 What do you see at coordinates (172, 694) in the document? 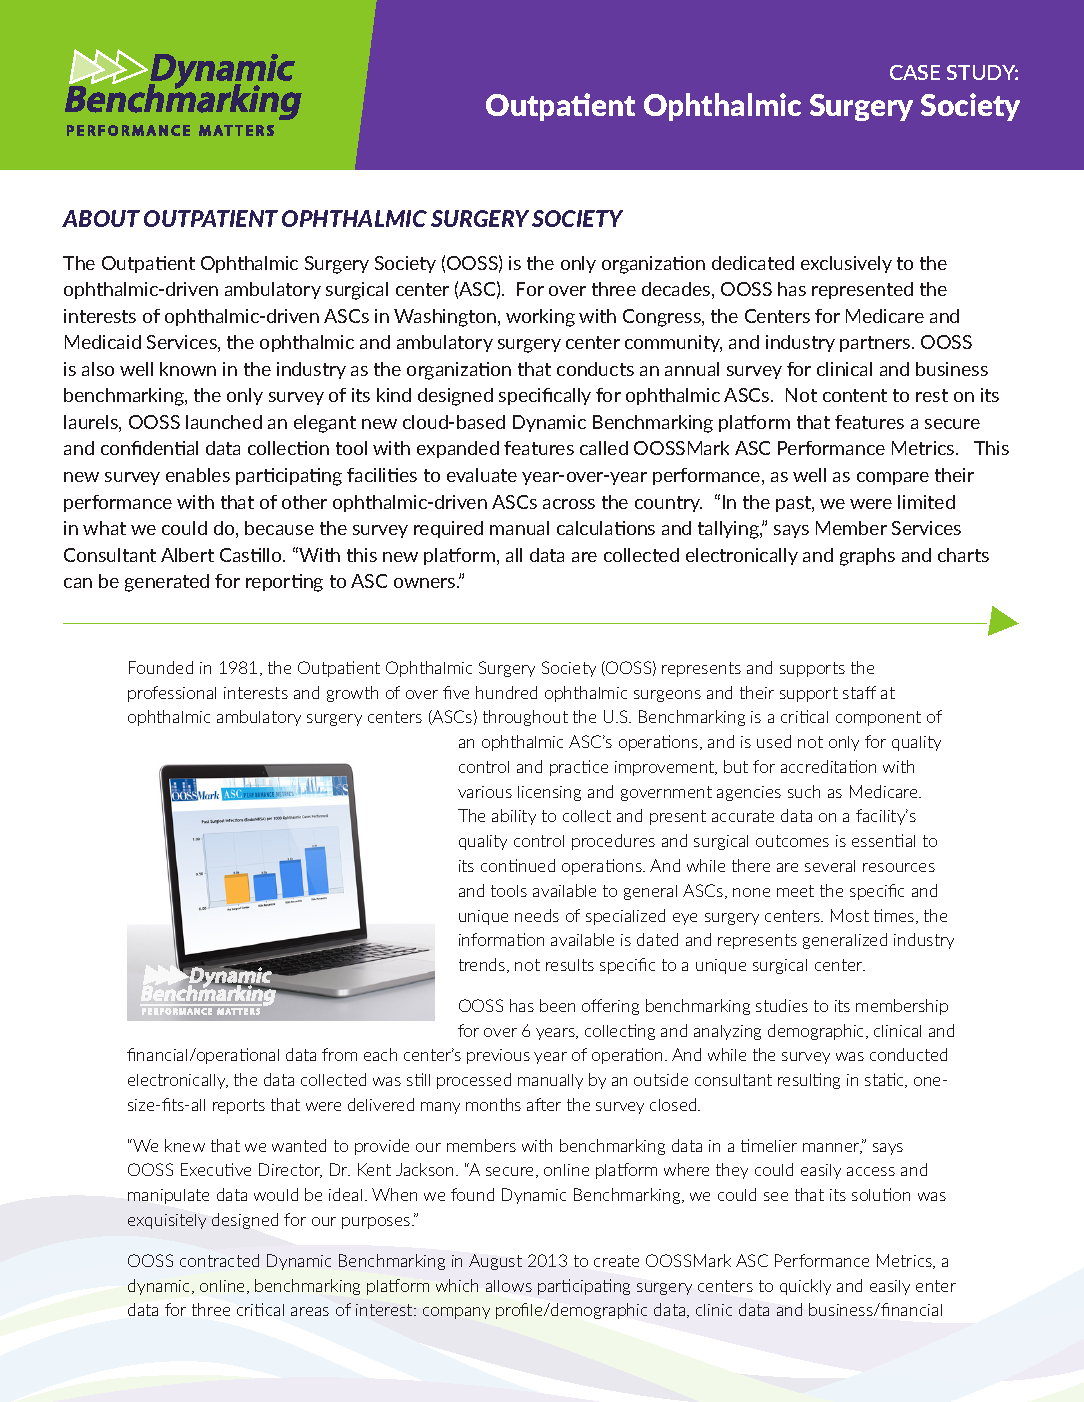
I see `professional` at bounding box center [172, 694].
